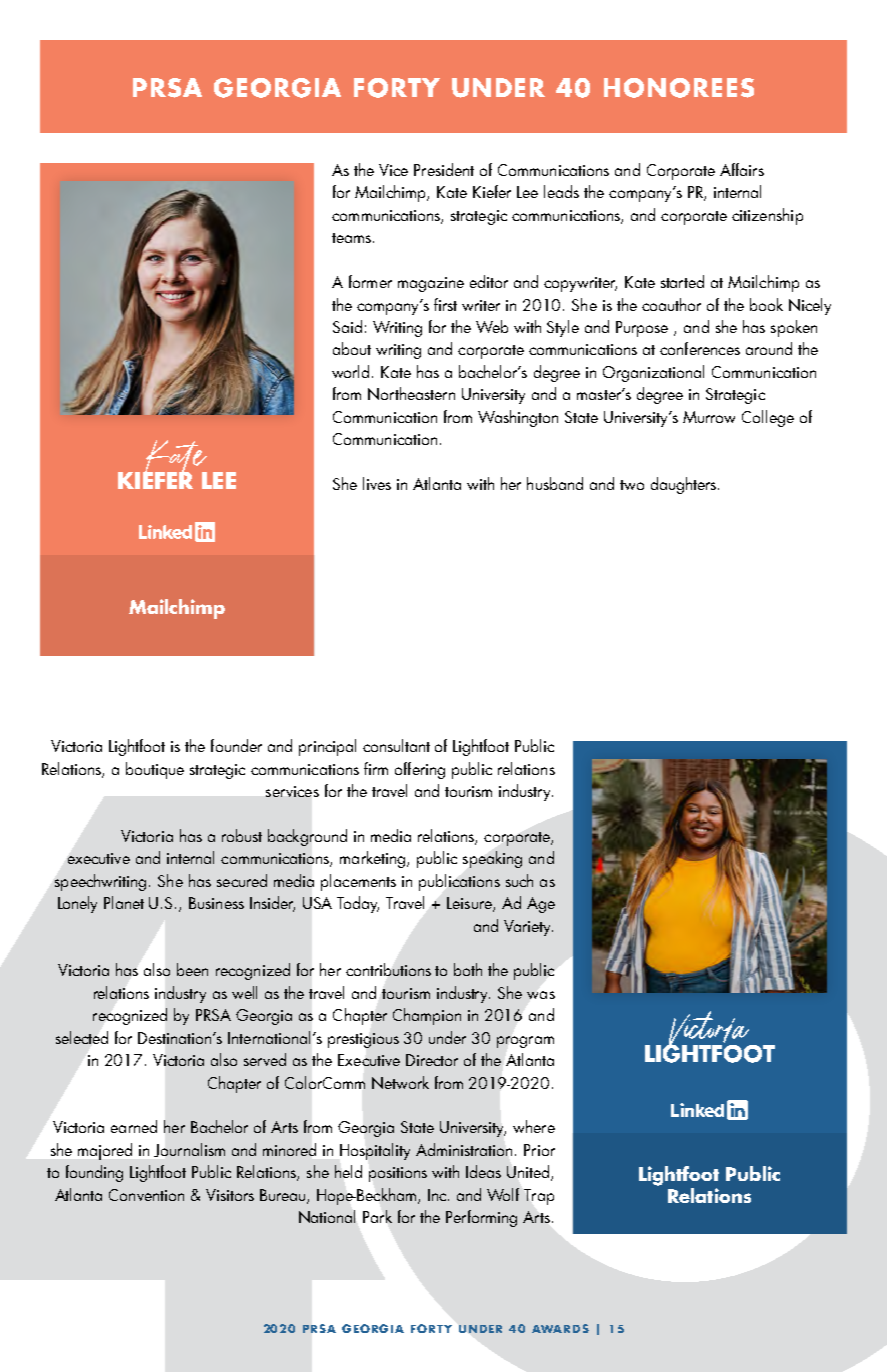  I want to click on Performing, so click(481, 1218).
